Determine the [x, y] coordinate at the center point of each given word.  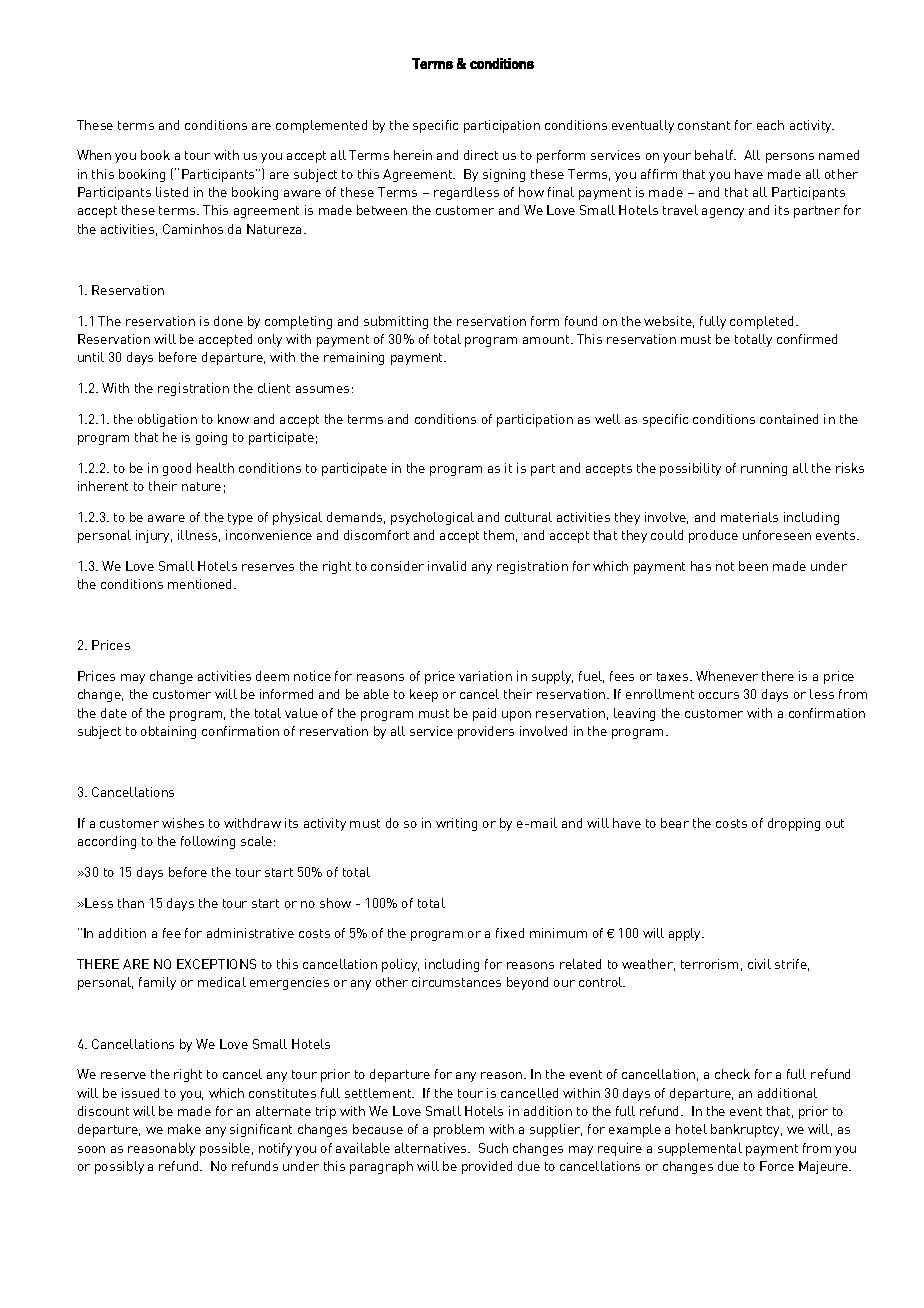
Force [777, 1166]
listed [172, 192]
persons [790, 158]
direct [481, 155]
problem [459, 1130]
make [184, 1129]
